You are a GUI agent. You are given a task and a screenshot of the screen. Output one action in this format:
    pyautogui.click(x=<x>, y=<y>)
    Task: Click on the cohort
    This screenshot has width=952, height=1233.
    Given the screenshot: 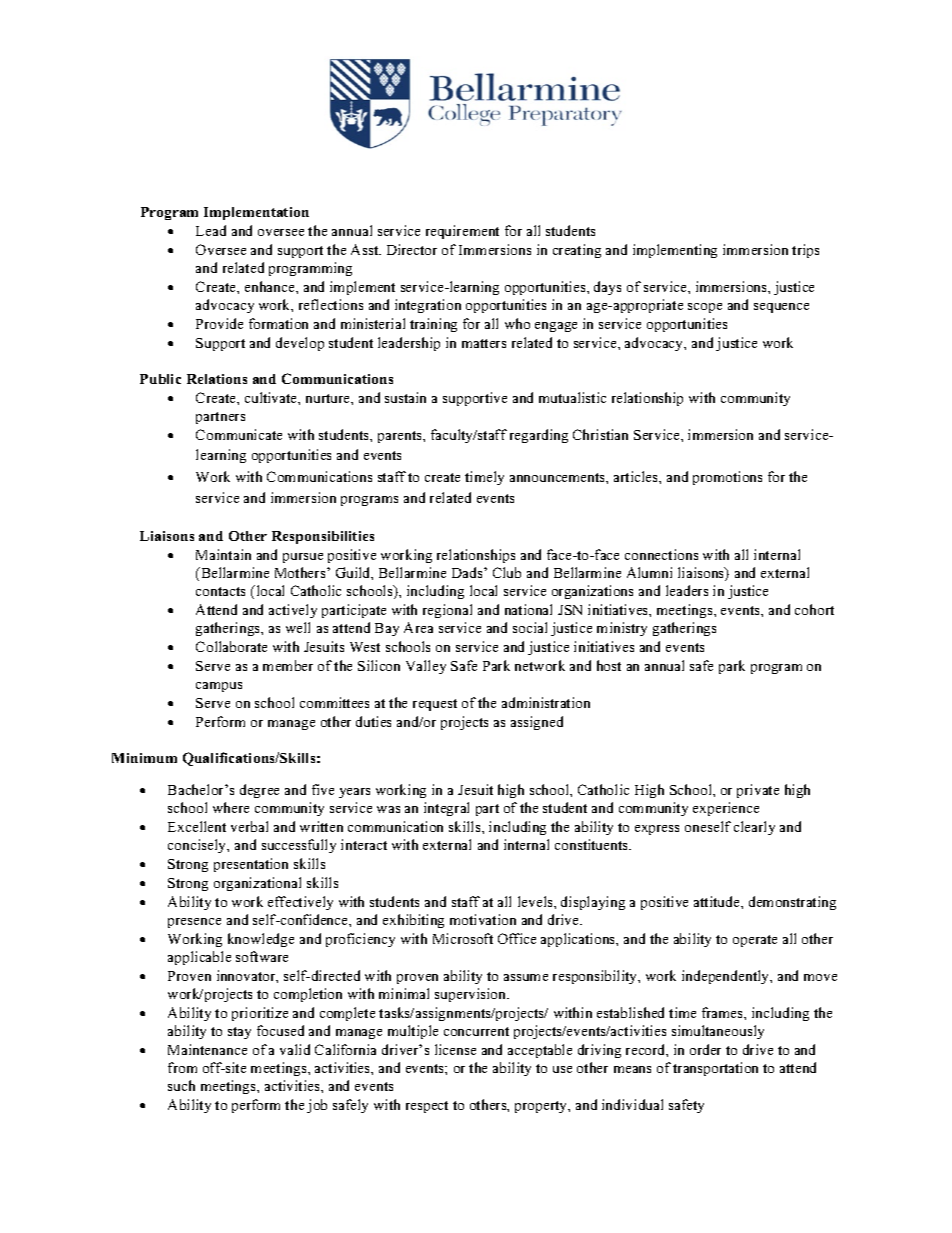 What is the action you would take?
    pyautogui.click(x=814, y=609)
